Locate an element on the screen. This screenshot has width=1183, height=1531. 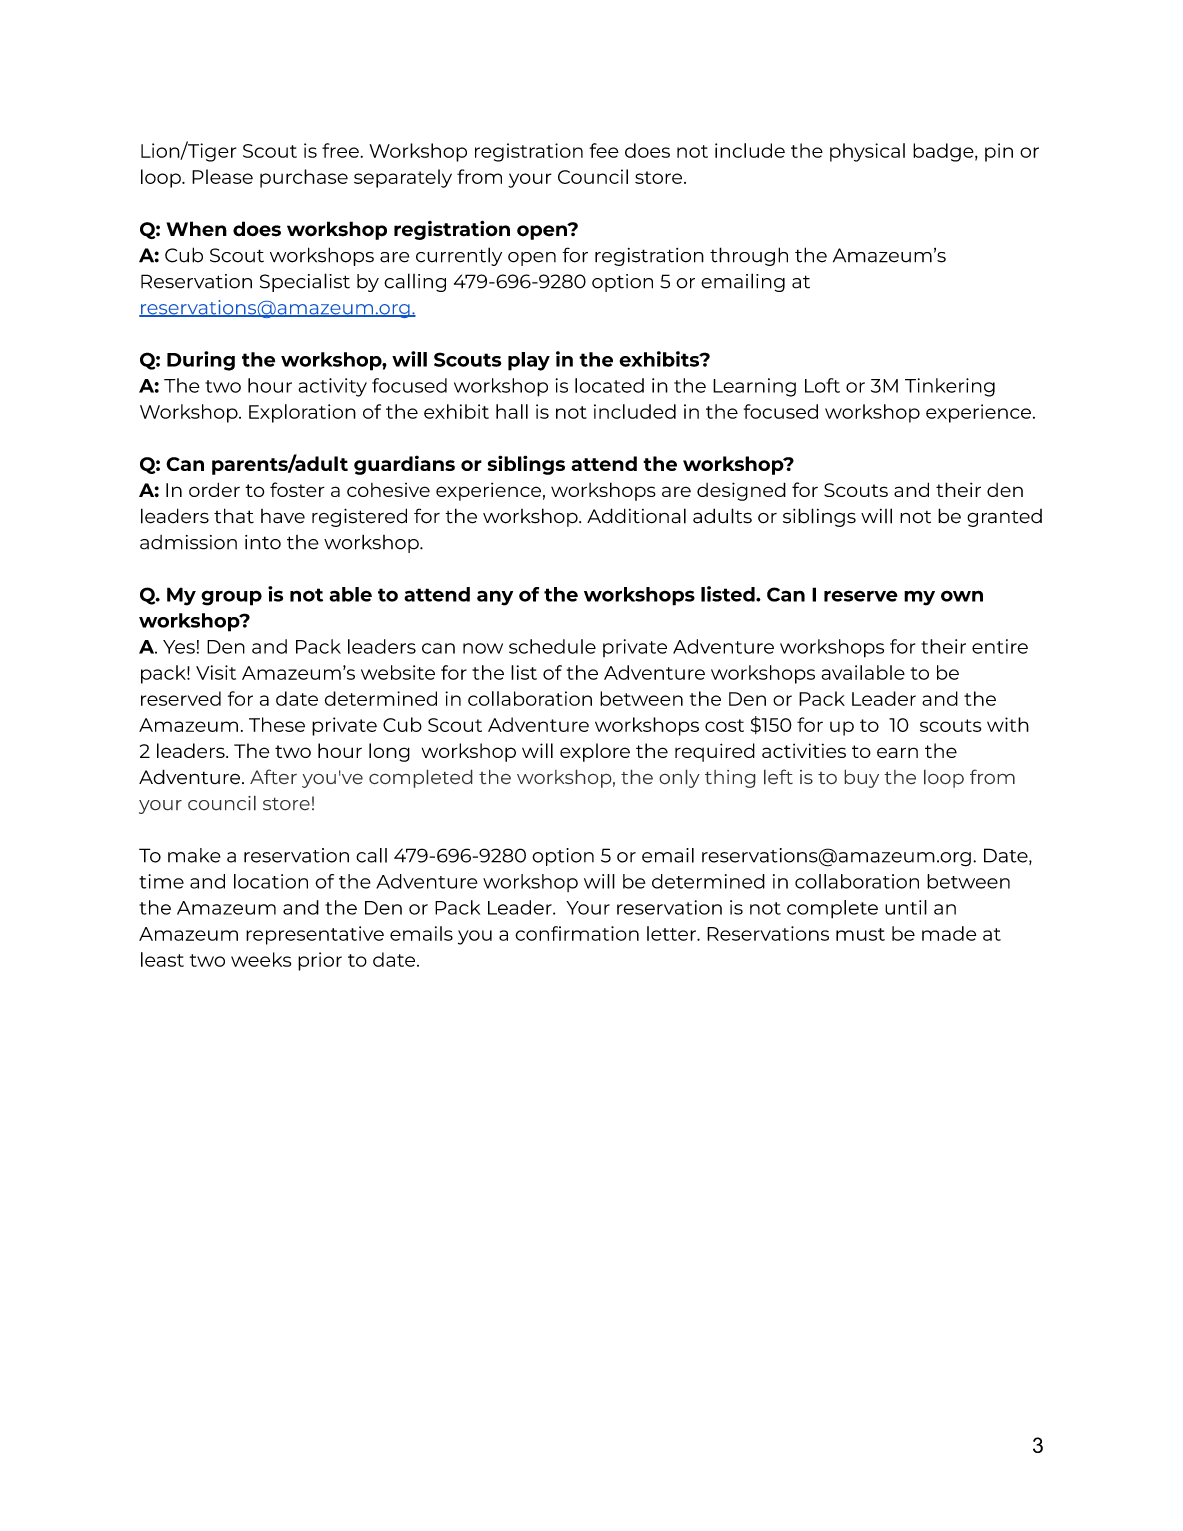
Tinkering is located at coordinates (950, 387).
